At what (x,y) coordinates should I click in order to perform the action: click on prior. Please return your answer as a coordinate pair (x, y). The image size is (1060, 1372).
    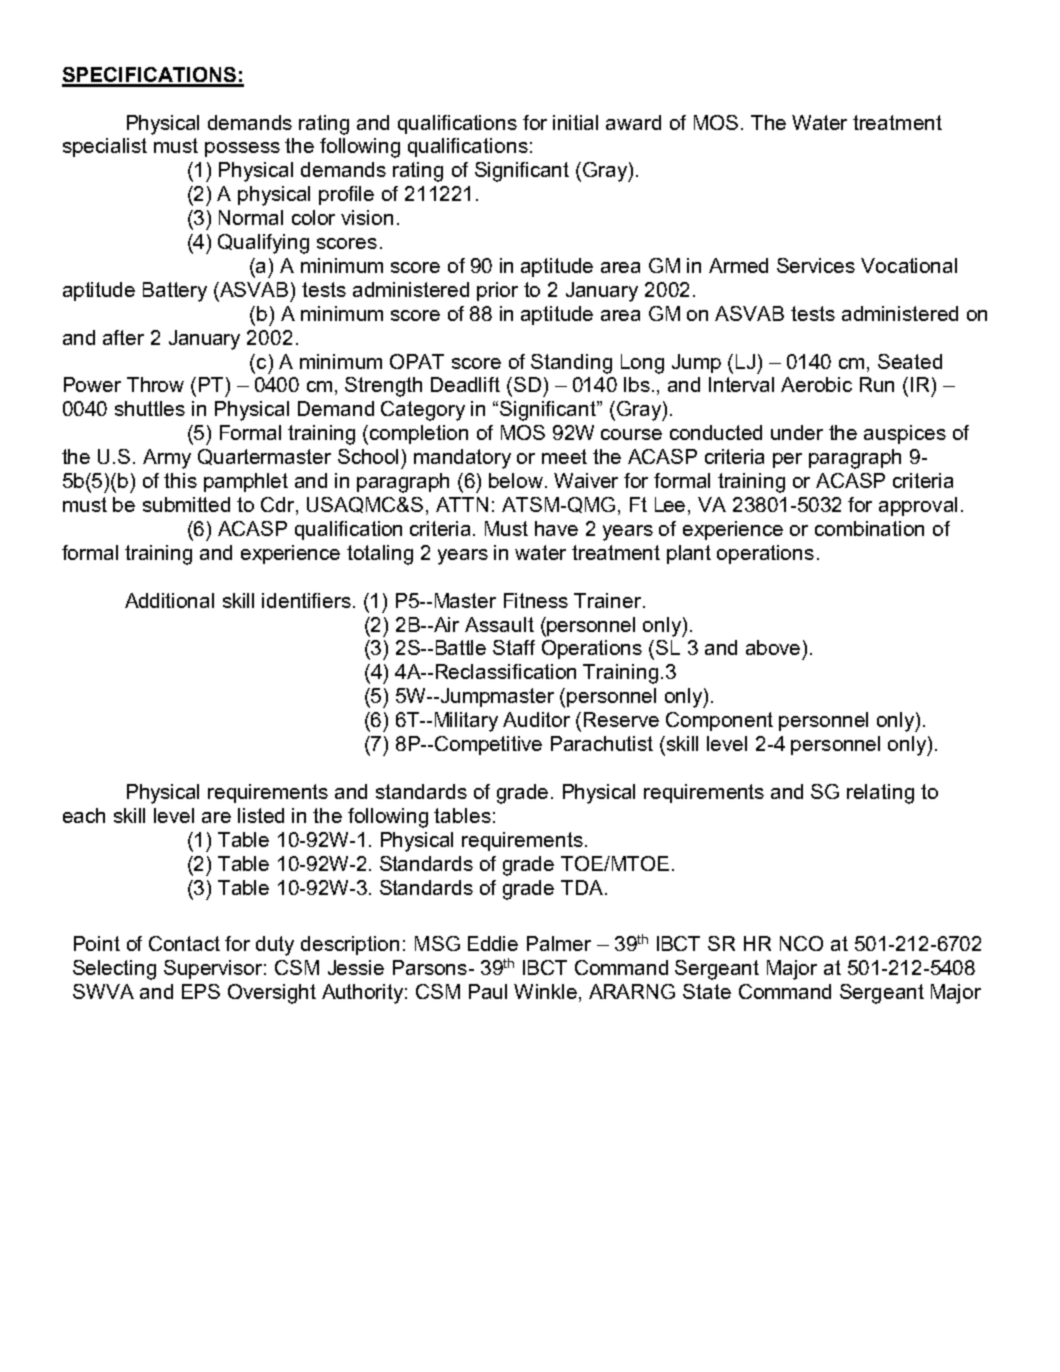
    Looking at the image, I should click on (497, 291).
